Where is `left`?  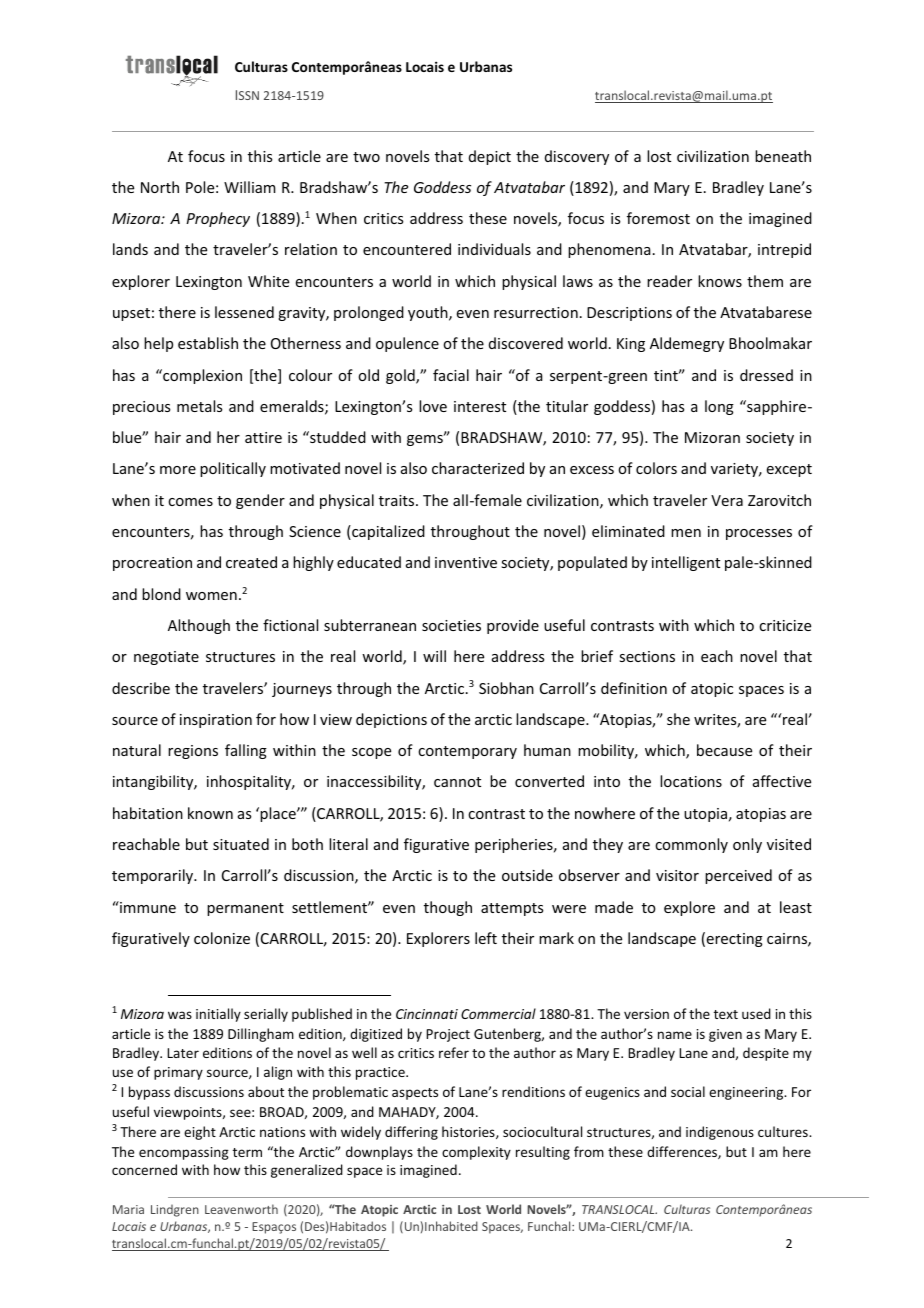
left is located at coordinates (486, 938).
